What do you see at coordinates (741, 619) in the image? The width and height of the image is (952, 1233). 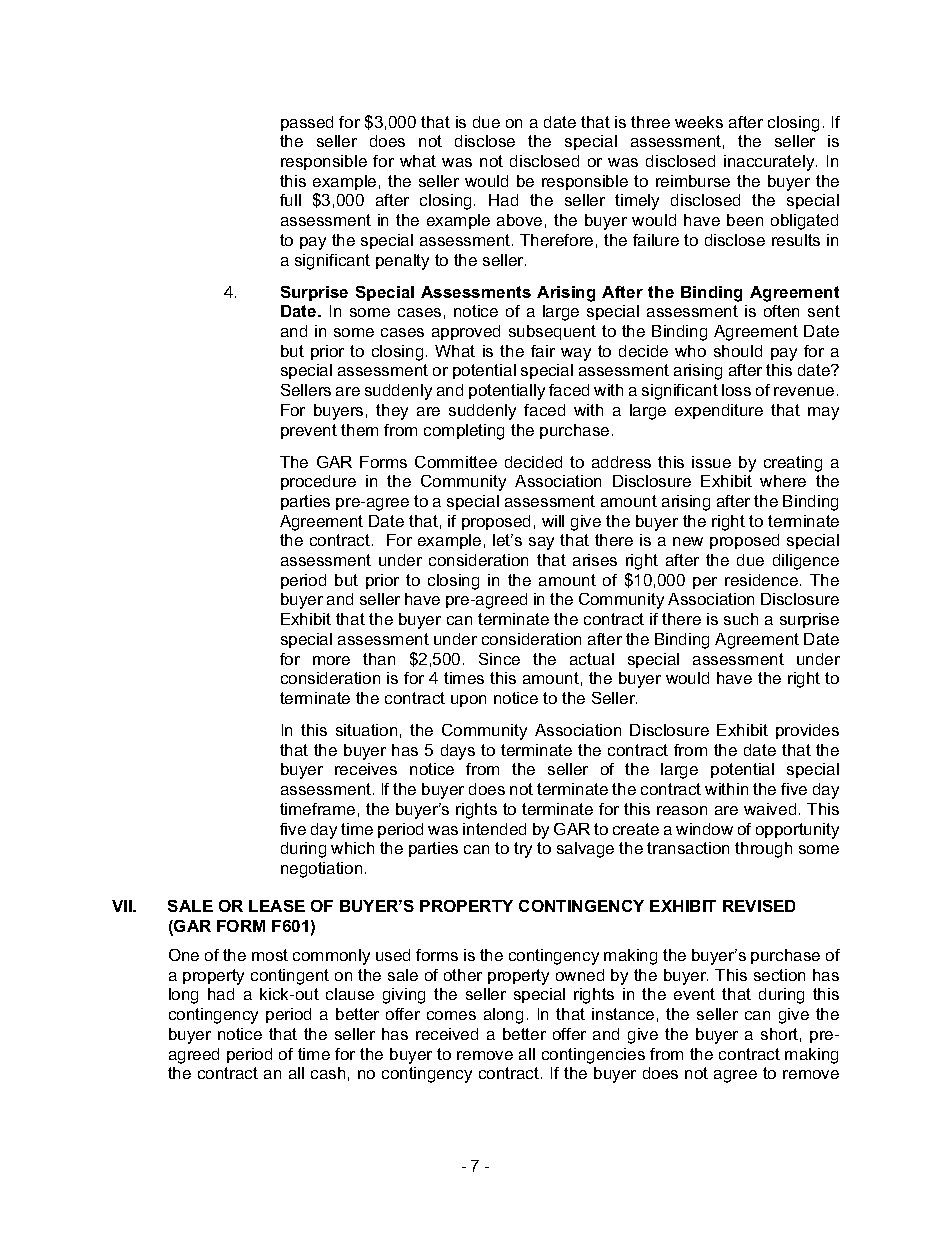 I see `such` at bounding box center [741, 619].
